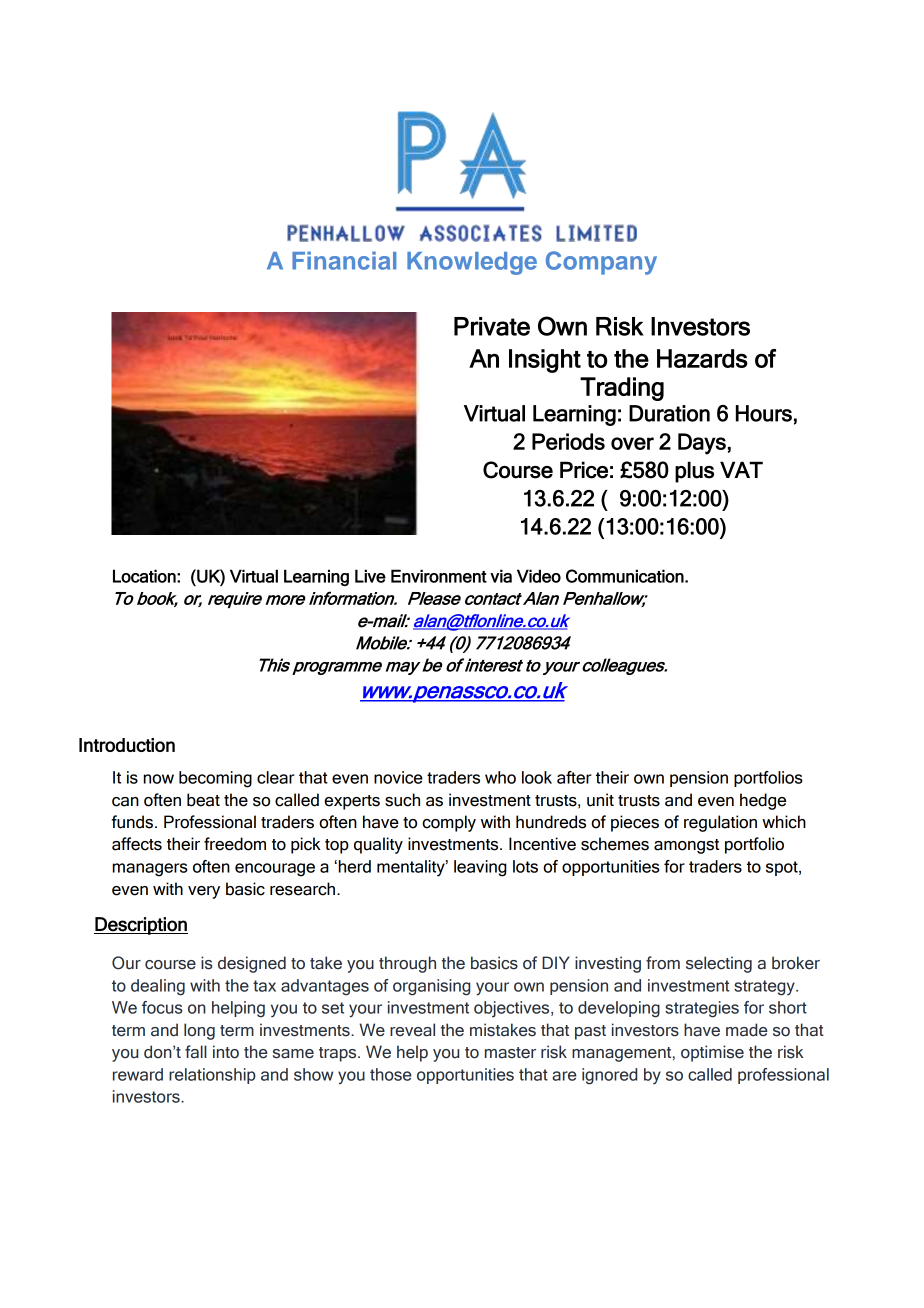 The image size is (924, 1308). I want to click on Knowledge, so click(472, 263).
